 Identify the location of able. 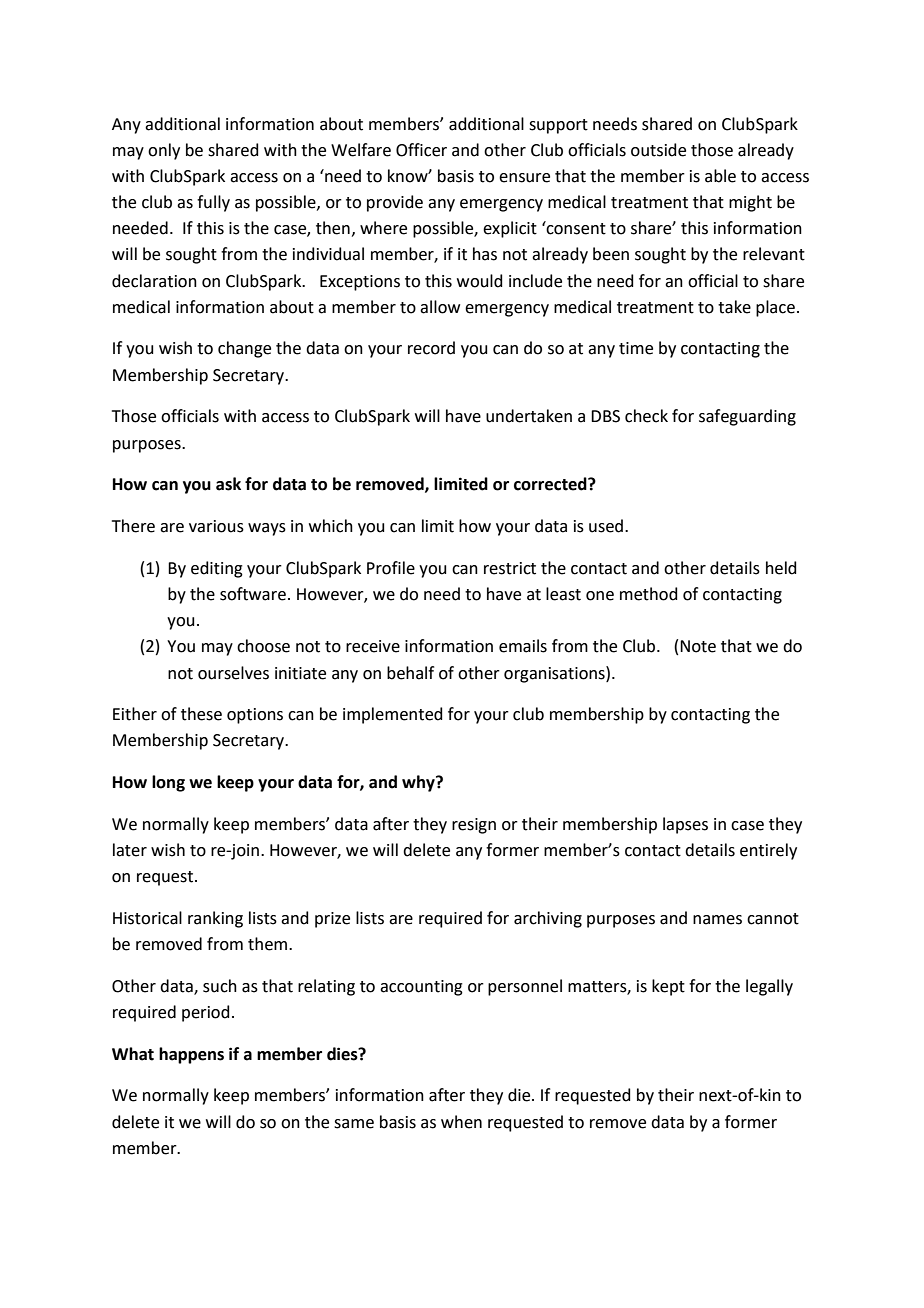
(720, 176).
